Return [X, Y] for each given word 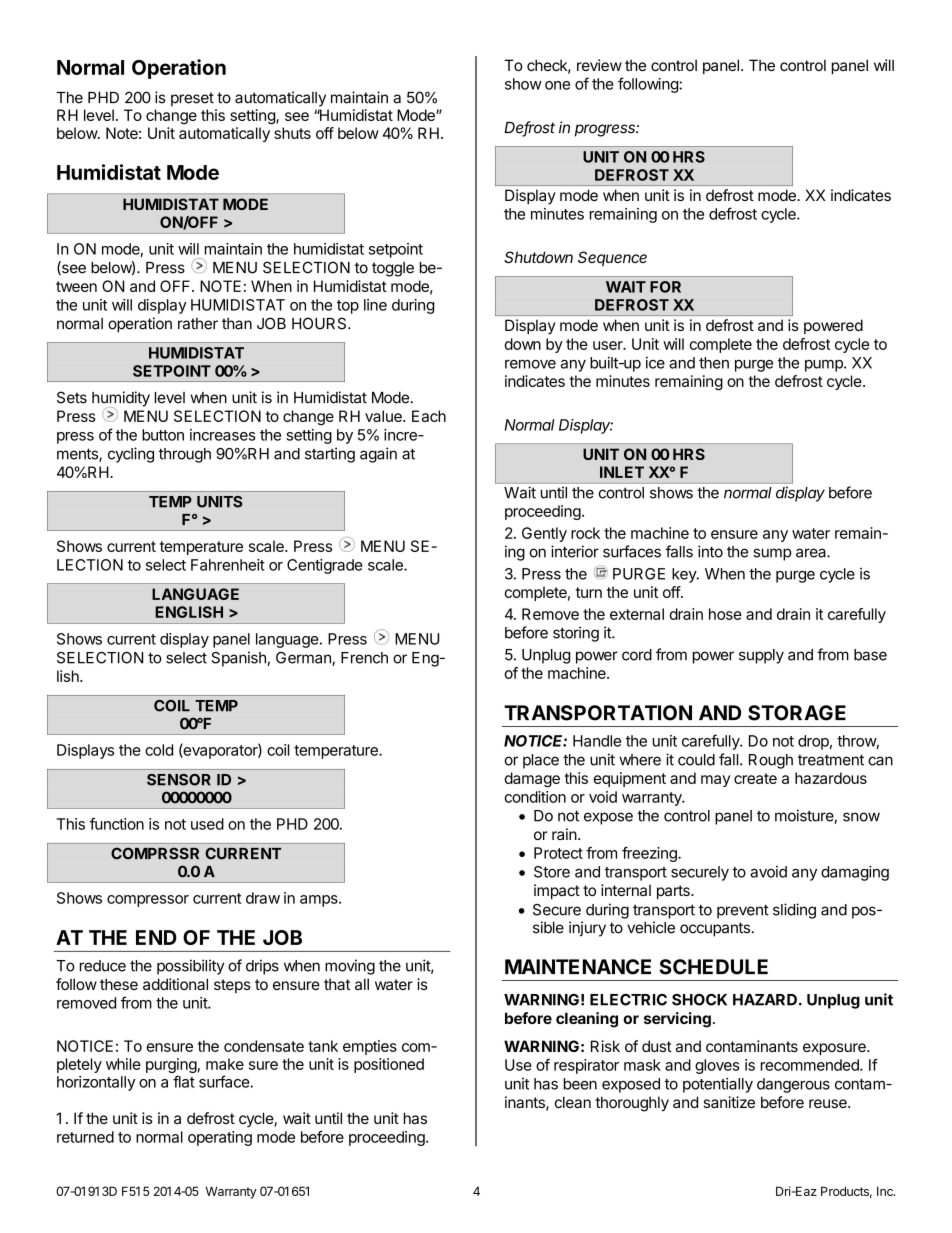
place [541, 761]
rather [198, 324]
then [714, 363]
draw [263, 898]
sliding [794, 911]
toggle [393, 269]
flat [184, 1081]
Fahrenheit [228, 565]
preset [192, 99]
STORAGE [797, 713]
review [599, 65]
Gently [544, 534]
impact [557, 891]
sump [772, 554]
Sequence [612, 258]
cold [159, 750]
